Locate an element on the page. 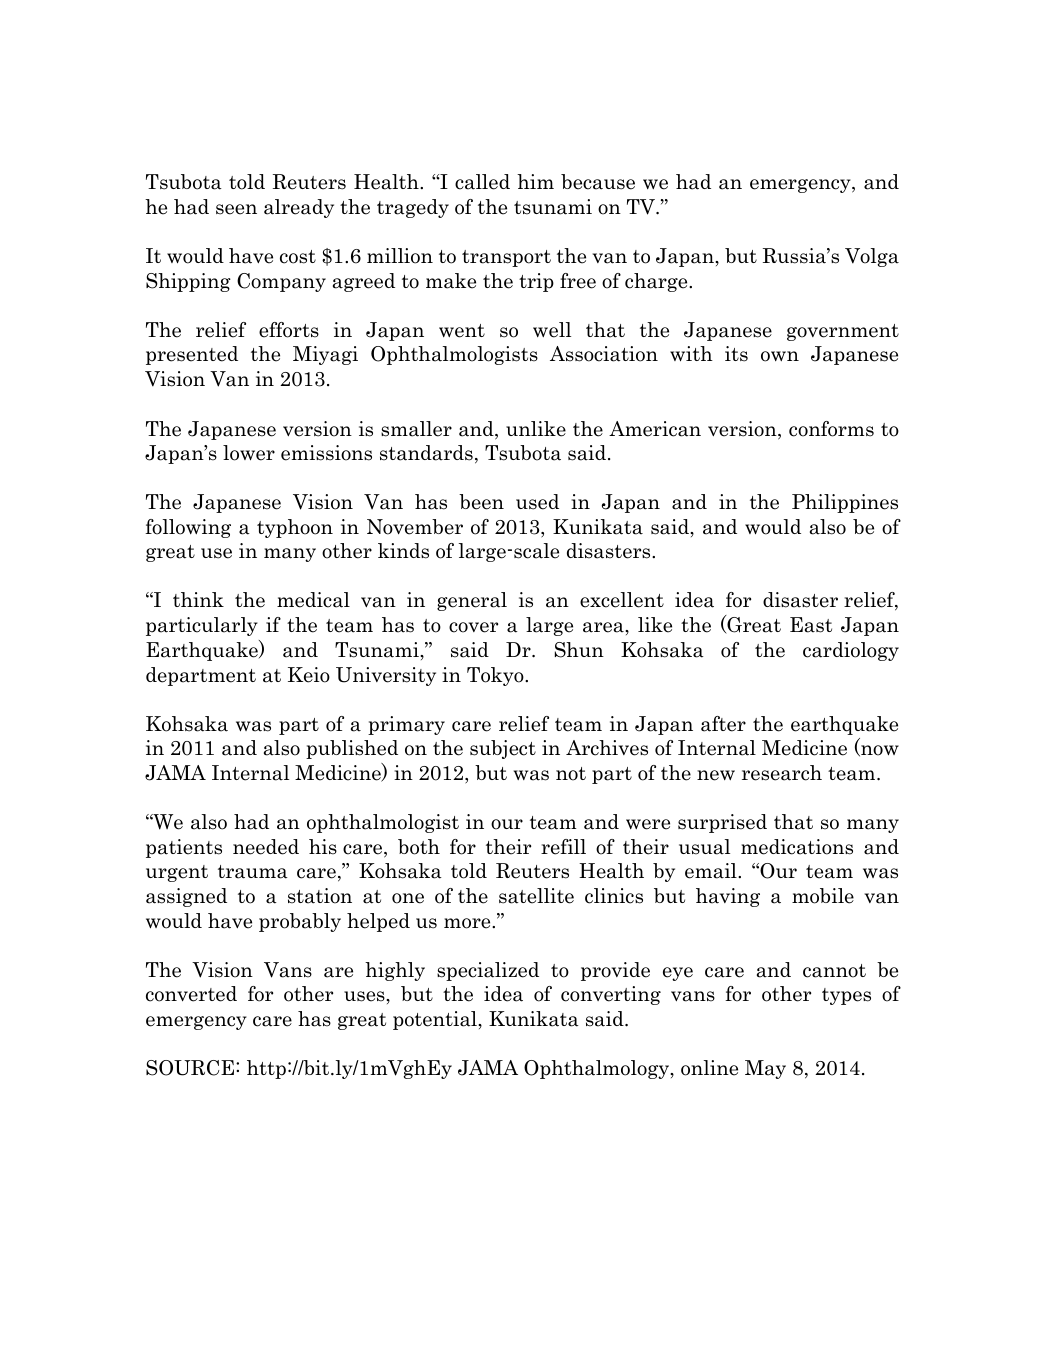 Image resolution: width=1044 pixels, height=1351 pixels. him is located at coordinates (535, 181).
